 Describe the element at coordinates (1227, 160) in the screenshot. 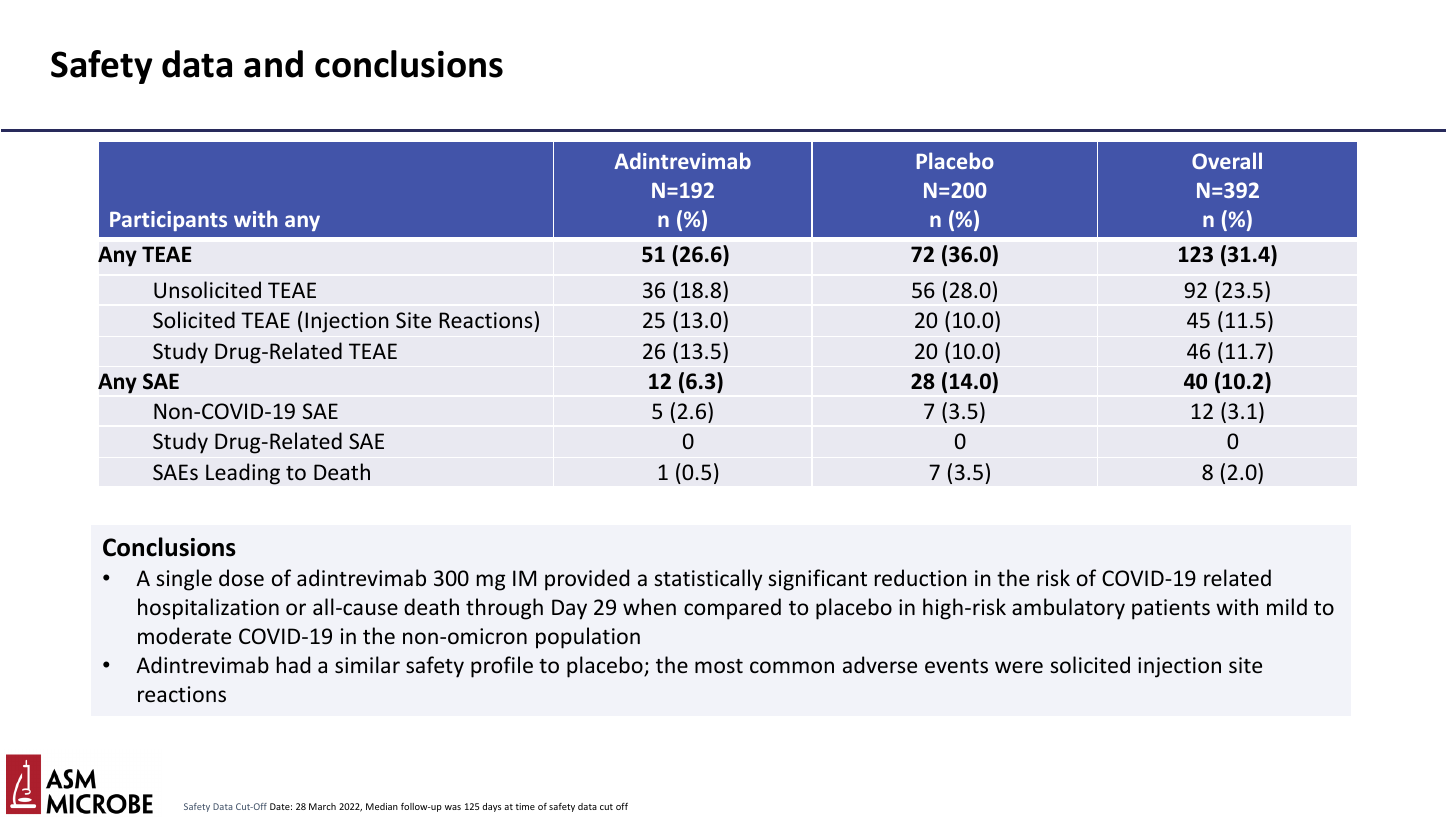

I see `Overall` at that location.
